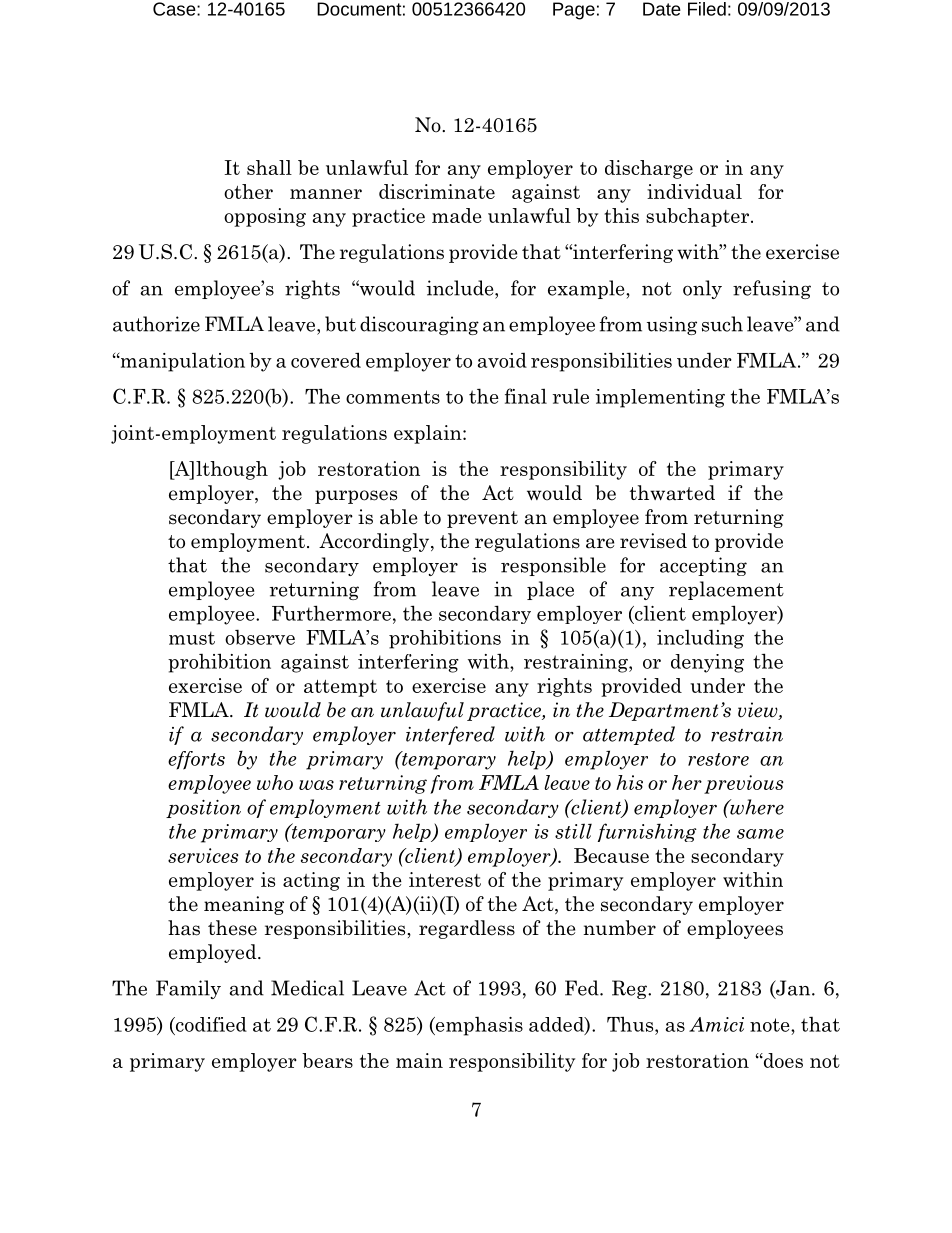  What do you see at coordinates (574, 11) in the screenshot?
I see `Page` at bounding box center [574, 11].
